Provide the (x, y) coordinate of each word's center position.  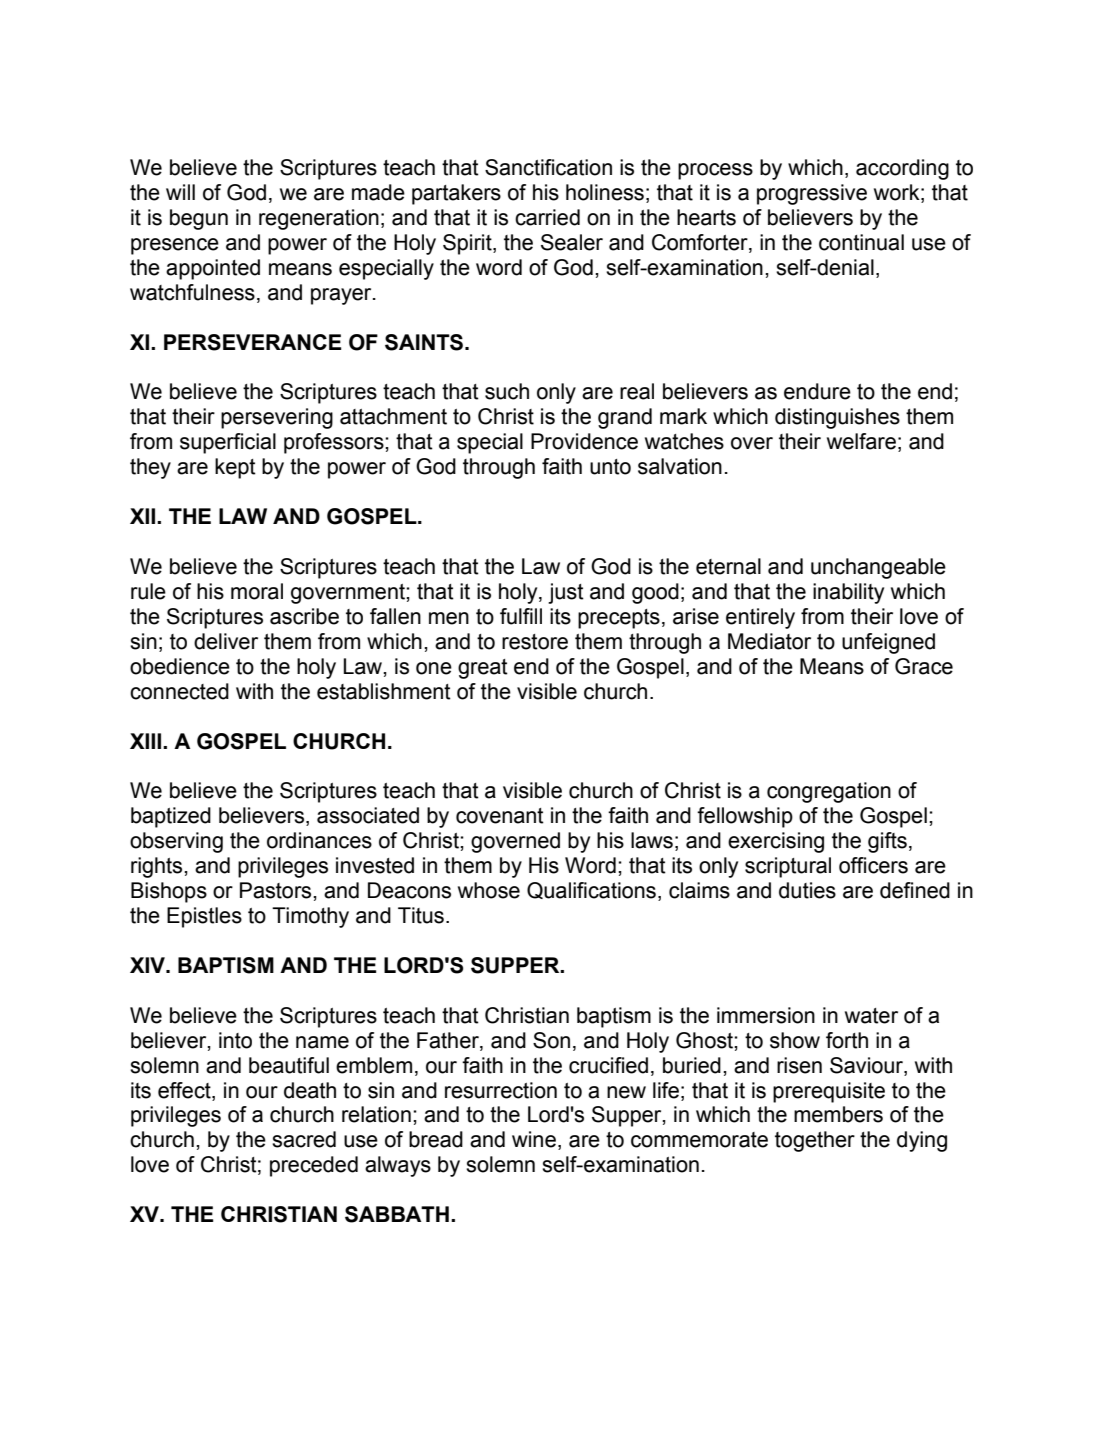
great (483, 669)
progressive (812, 194)
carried (547, 217)
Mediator (769, 641)
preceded (314, 1166)
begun (199, 219)
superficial (228, 443)
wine (534, 1139)
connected (179, 691)
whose (489, 890)
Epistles (204, 917)
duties (807, 890)
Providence (584, 441)
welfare (861, 441)
